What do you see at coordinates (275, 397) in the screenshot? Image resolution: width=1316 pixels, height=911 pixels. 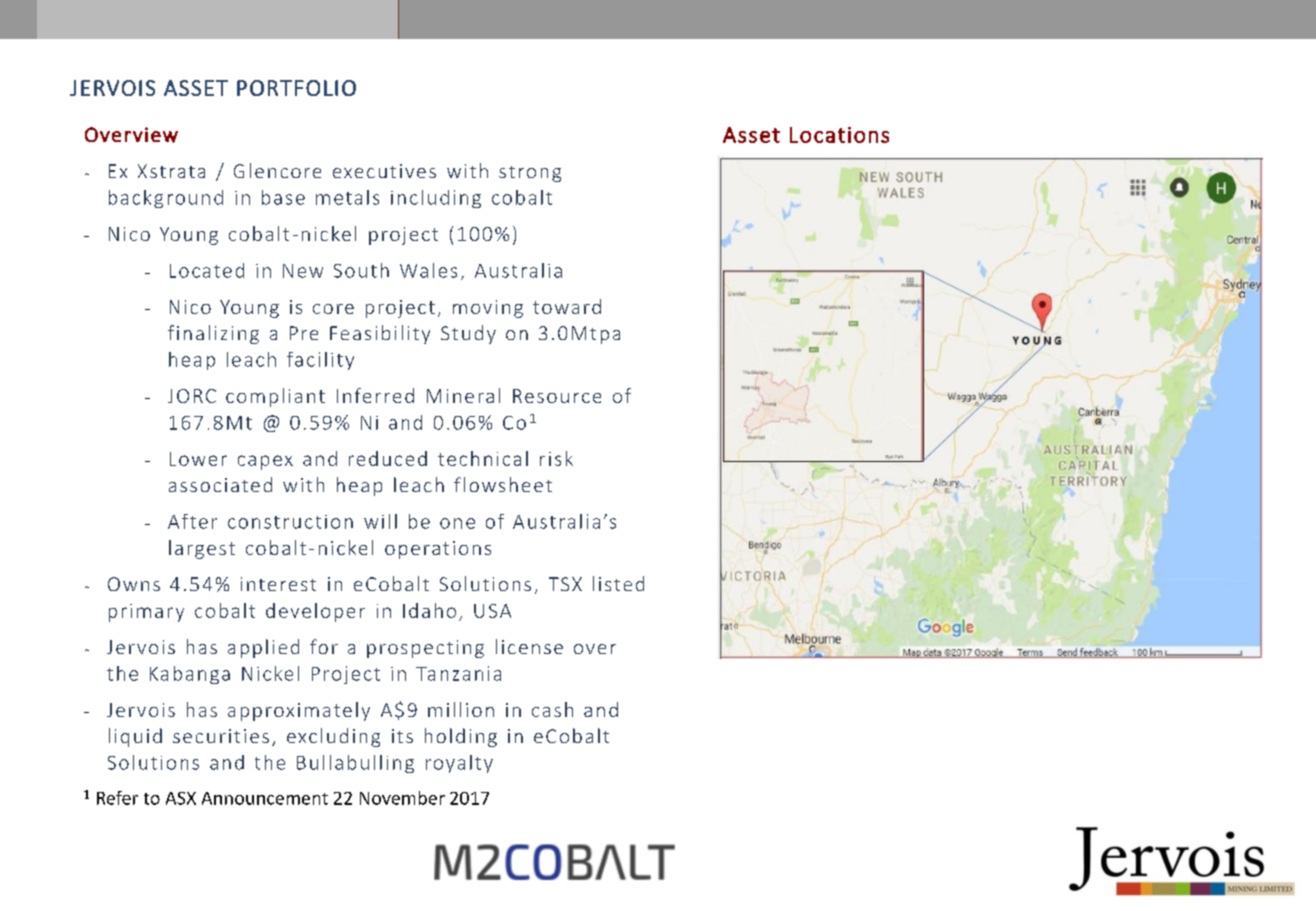 I see `compliant` at bounding box center [275, 397].
